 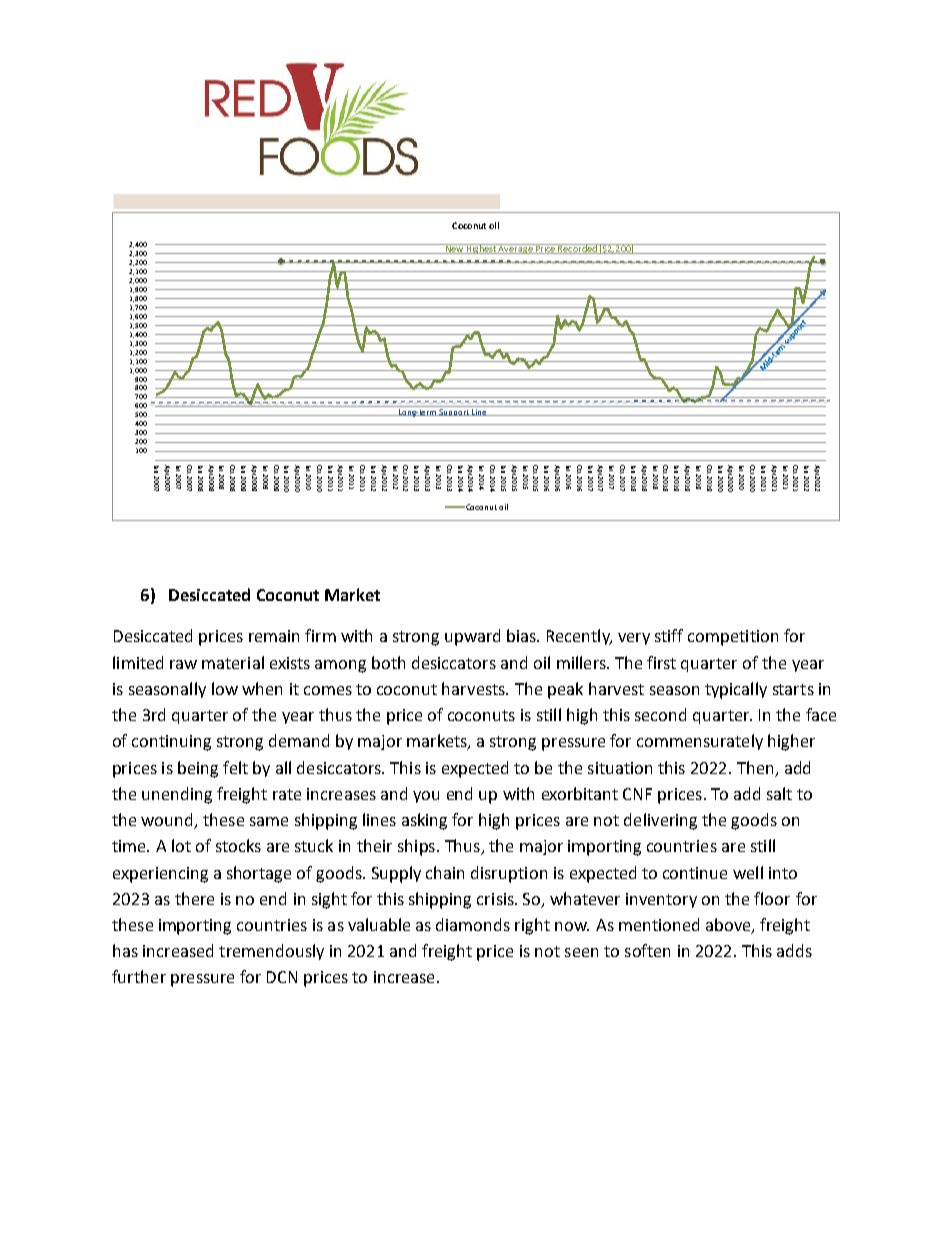 What do you see at coordinates (729, 926) in the screenshot?
I see `above` at bounding box center [729, 926].
